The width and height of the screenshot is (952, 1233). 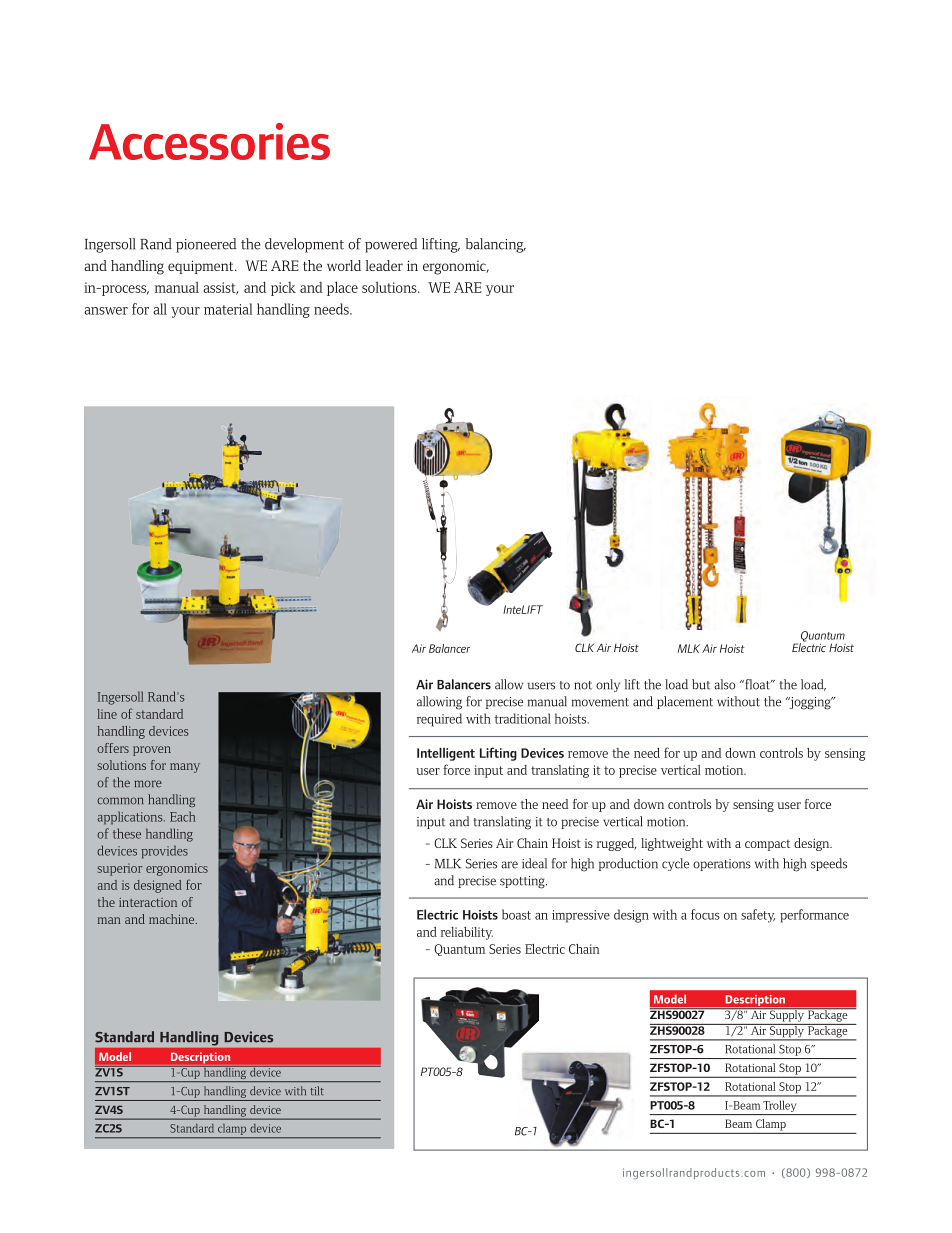 I want to click on leader, so click(x=384, y=265).
